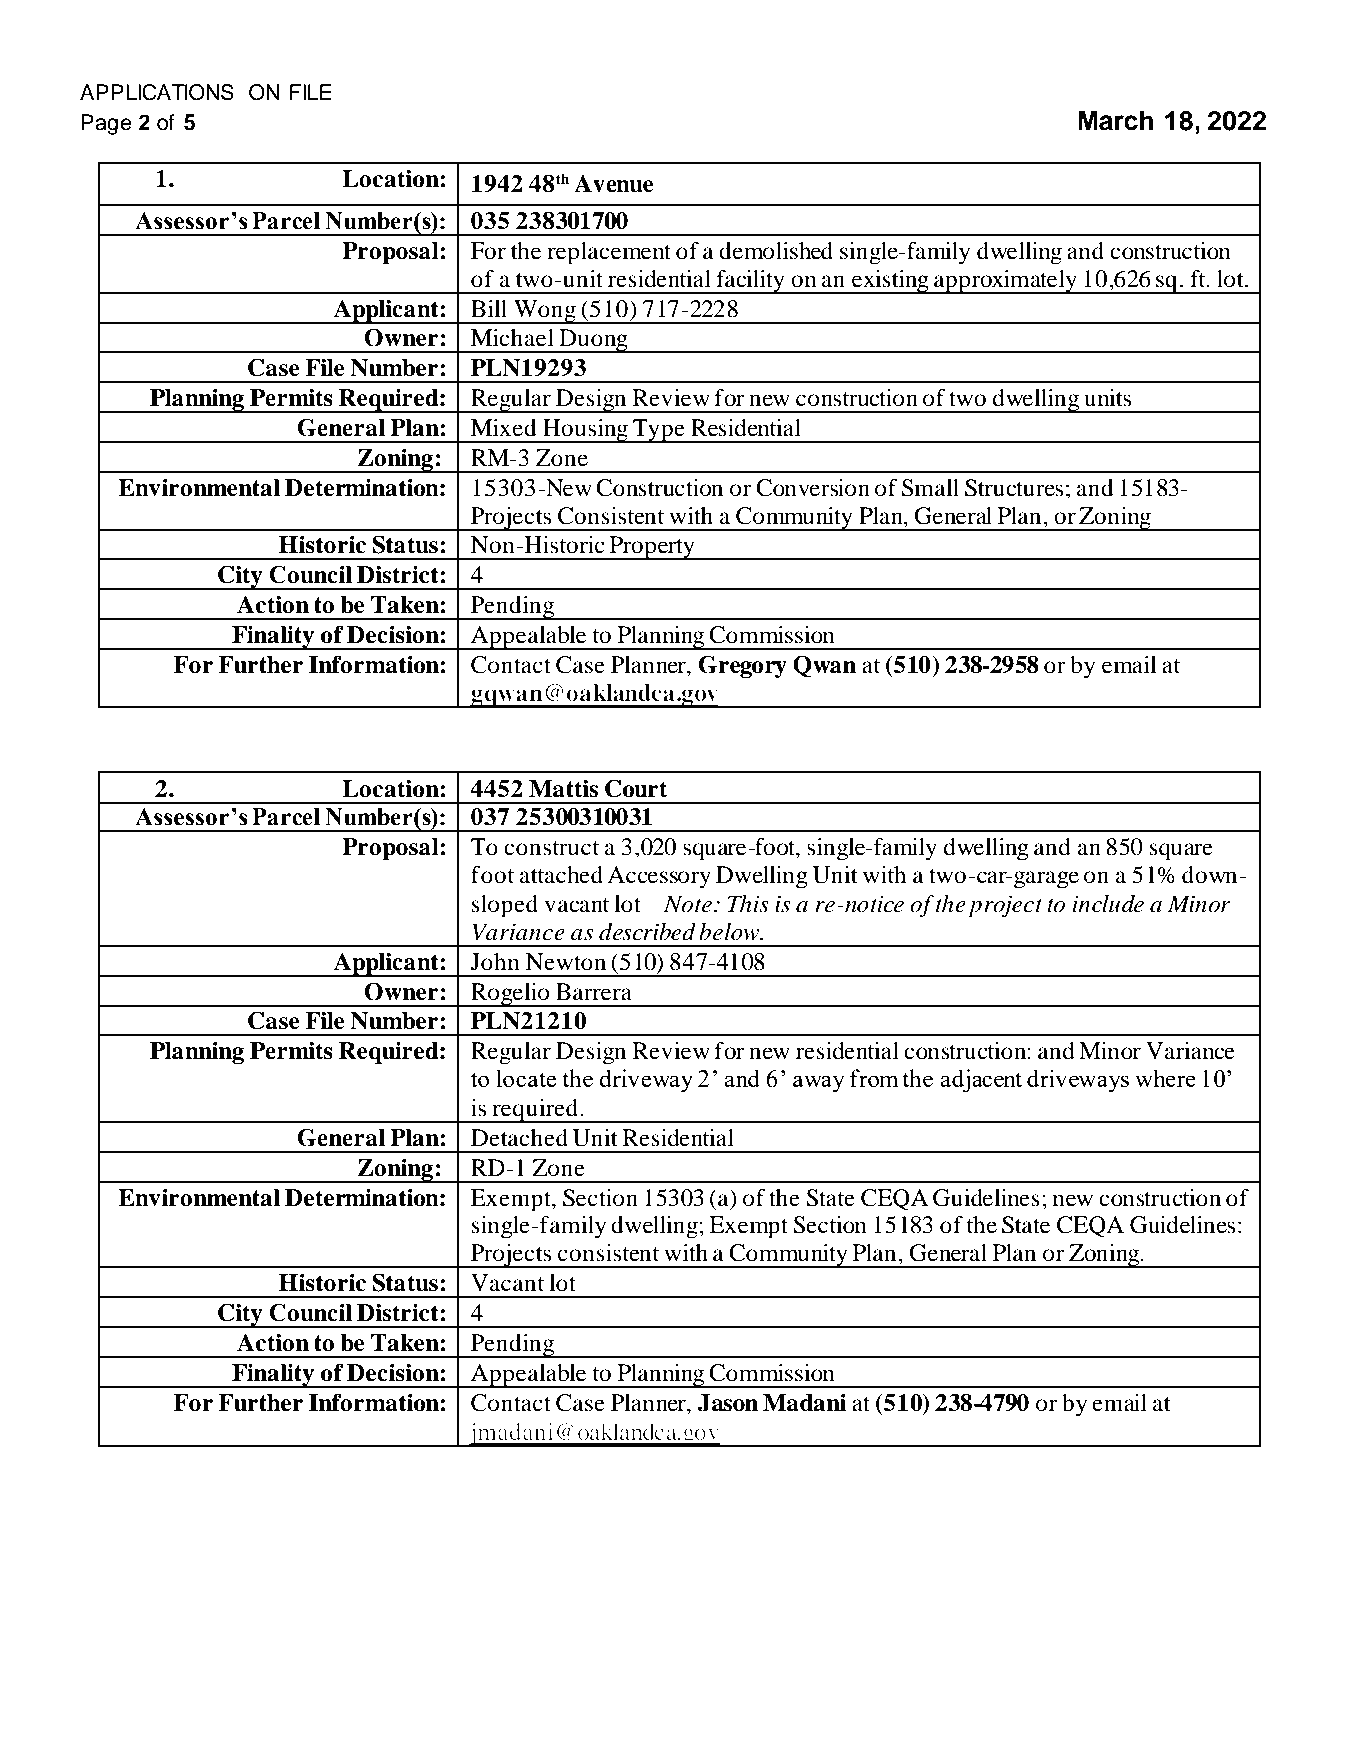  Describe the element at coordinates (1005, 282) in the page. I see `approximately` at that location.
